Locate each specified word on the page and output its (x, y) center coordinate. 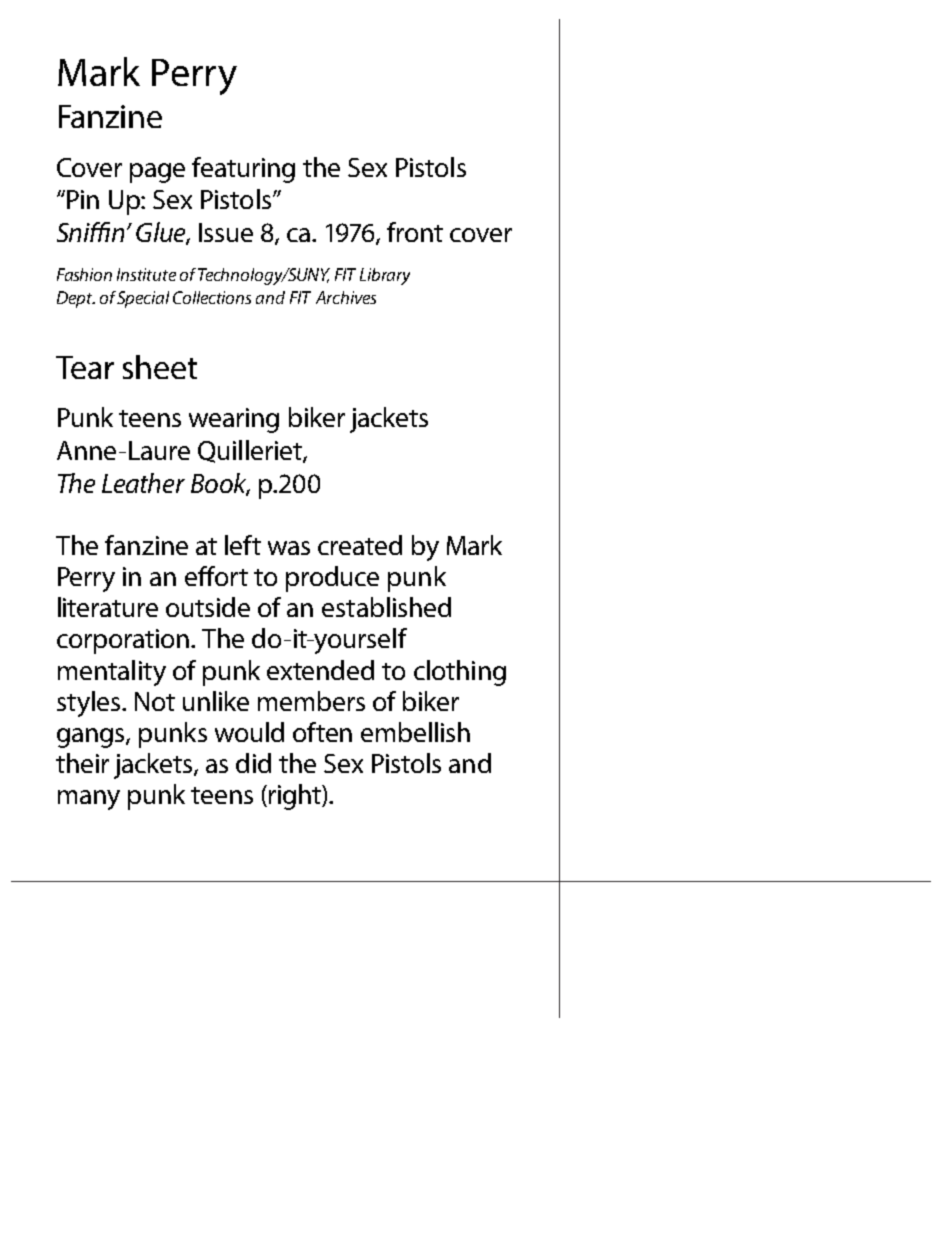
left (243, 545)
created (360, 545)
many (89, 800)
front (415, 232)
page (157, 173)
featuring (243, 170)
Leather (143, 483)
